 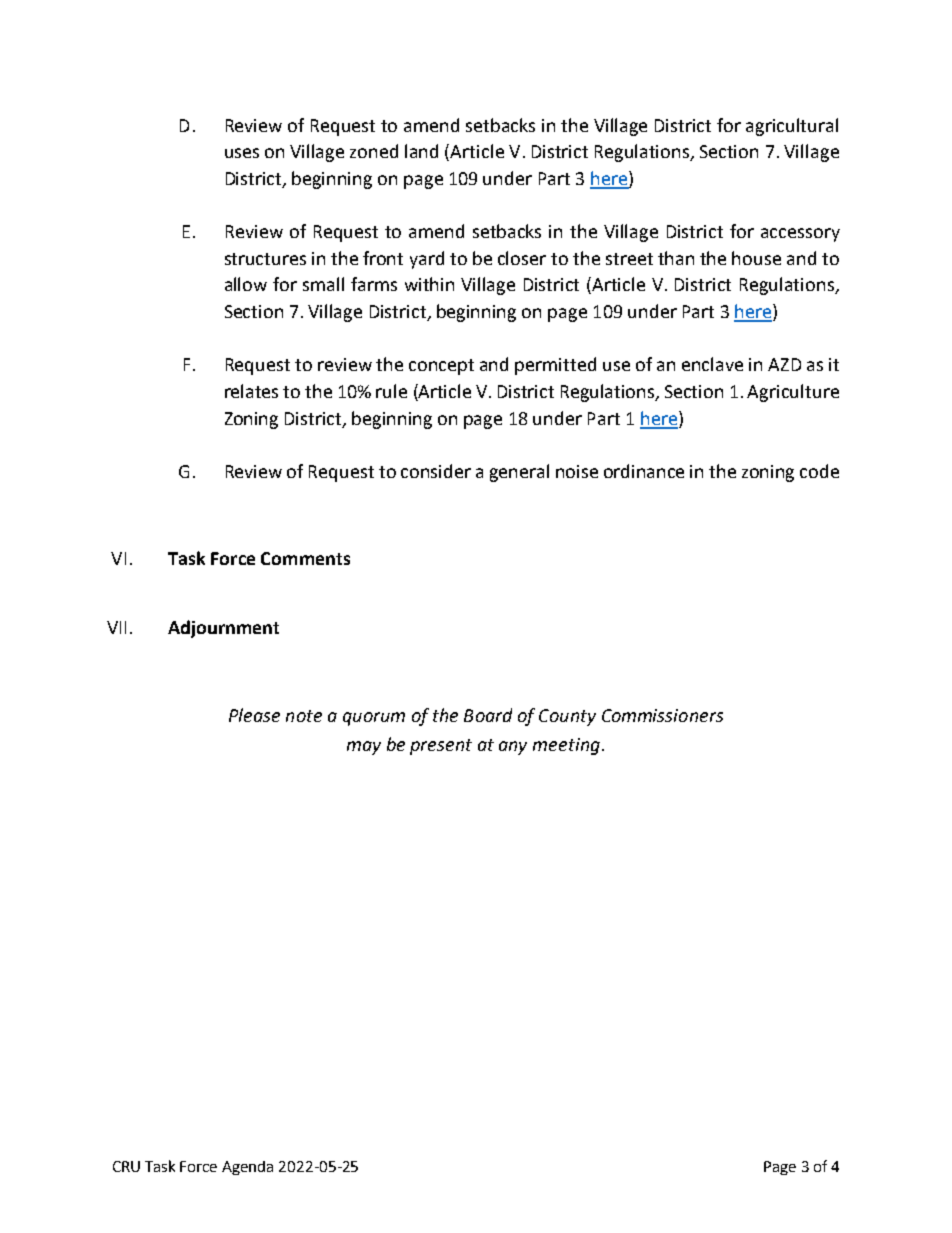 What do you see at coordinates (513, 748) in the image?
I see `any` at bounding box center [513, 748].
